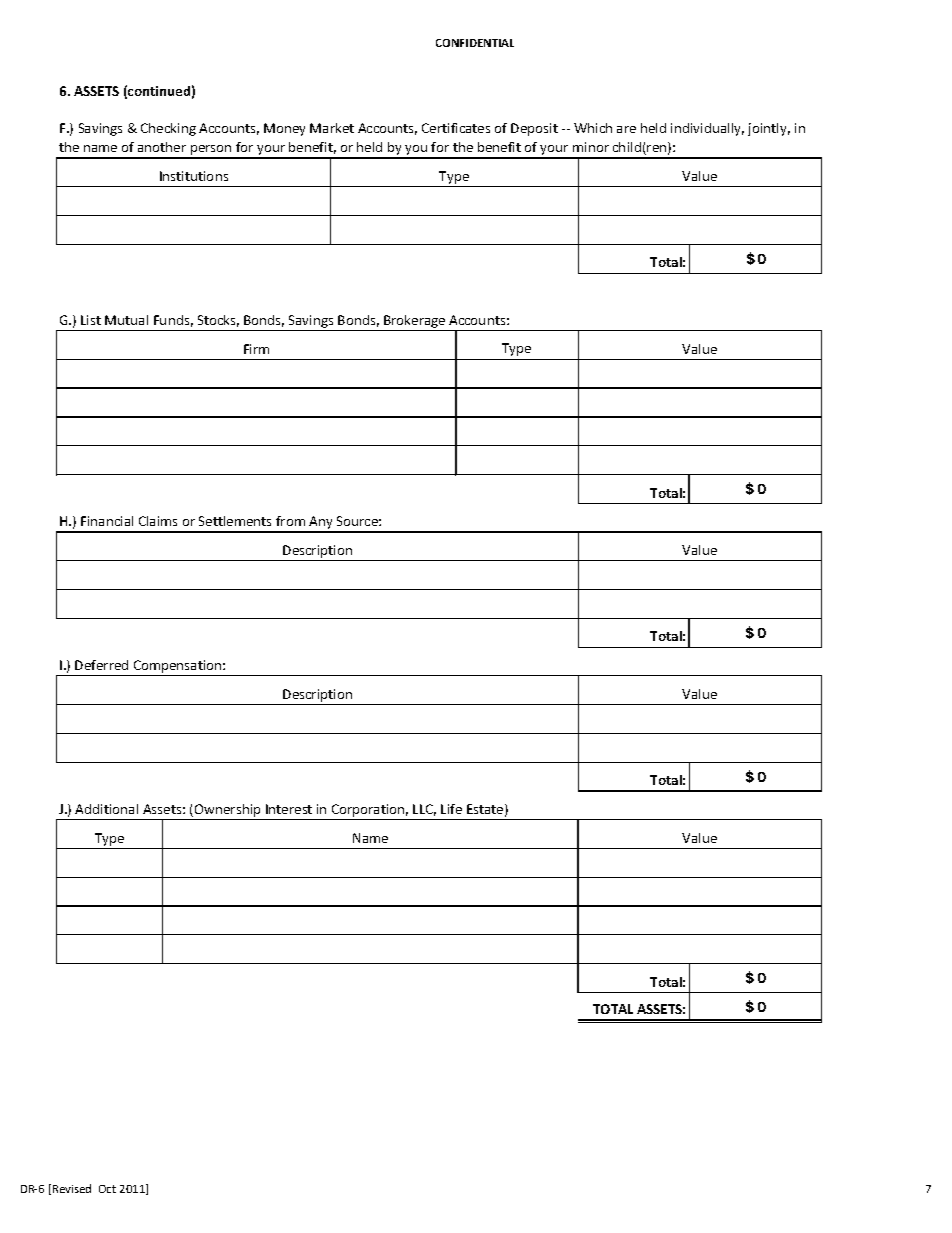 The width and height of the screenshot is (952, 1233). I want to click on Claims, so click(158, 521).
